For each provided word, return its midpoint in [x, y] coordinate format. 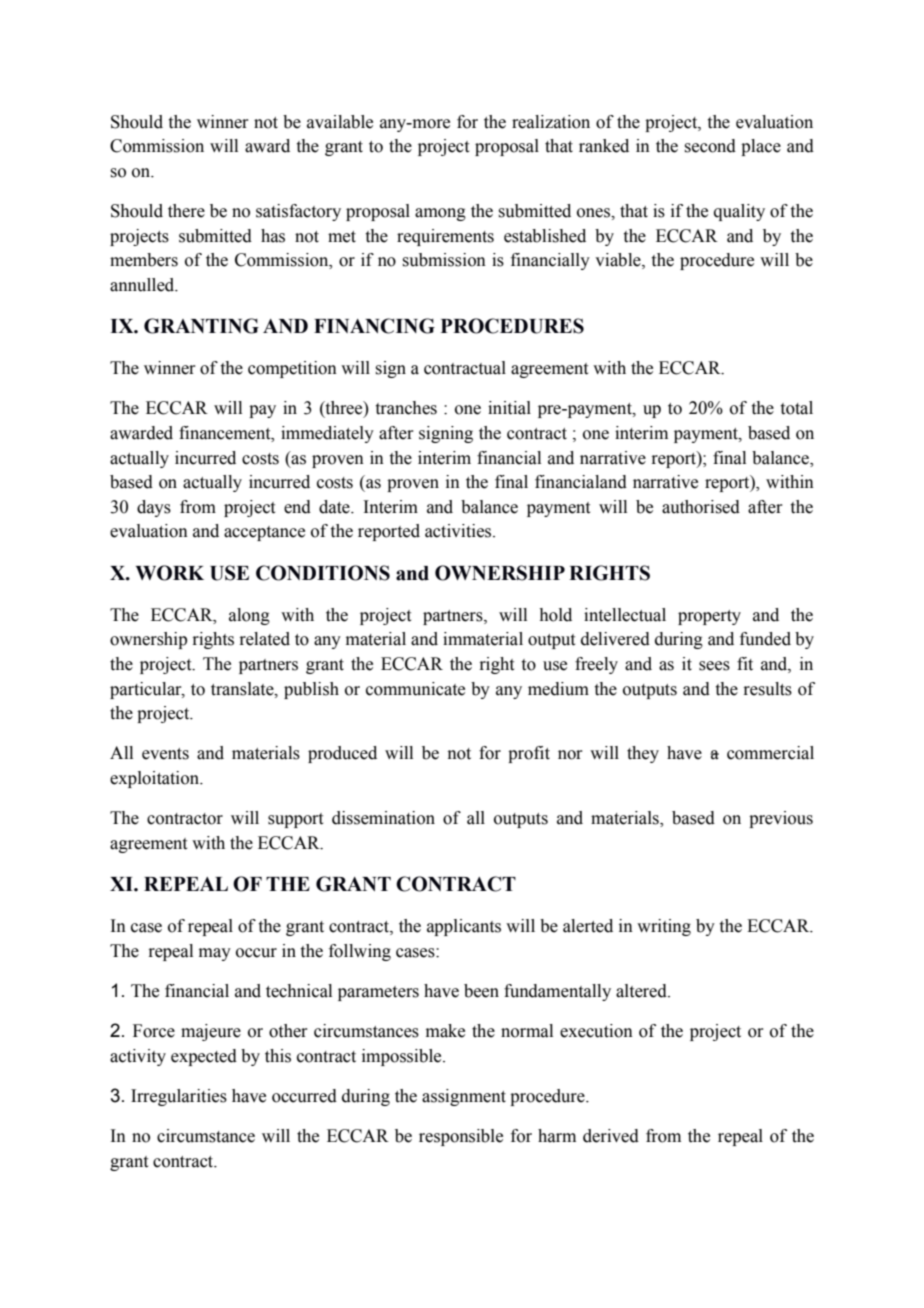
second [710, 146]
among [440, 214]
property [709, 617]
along [249, 616]
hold [555, 615]
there [186, 211]
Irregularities [179, 1097]
